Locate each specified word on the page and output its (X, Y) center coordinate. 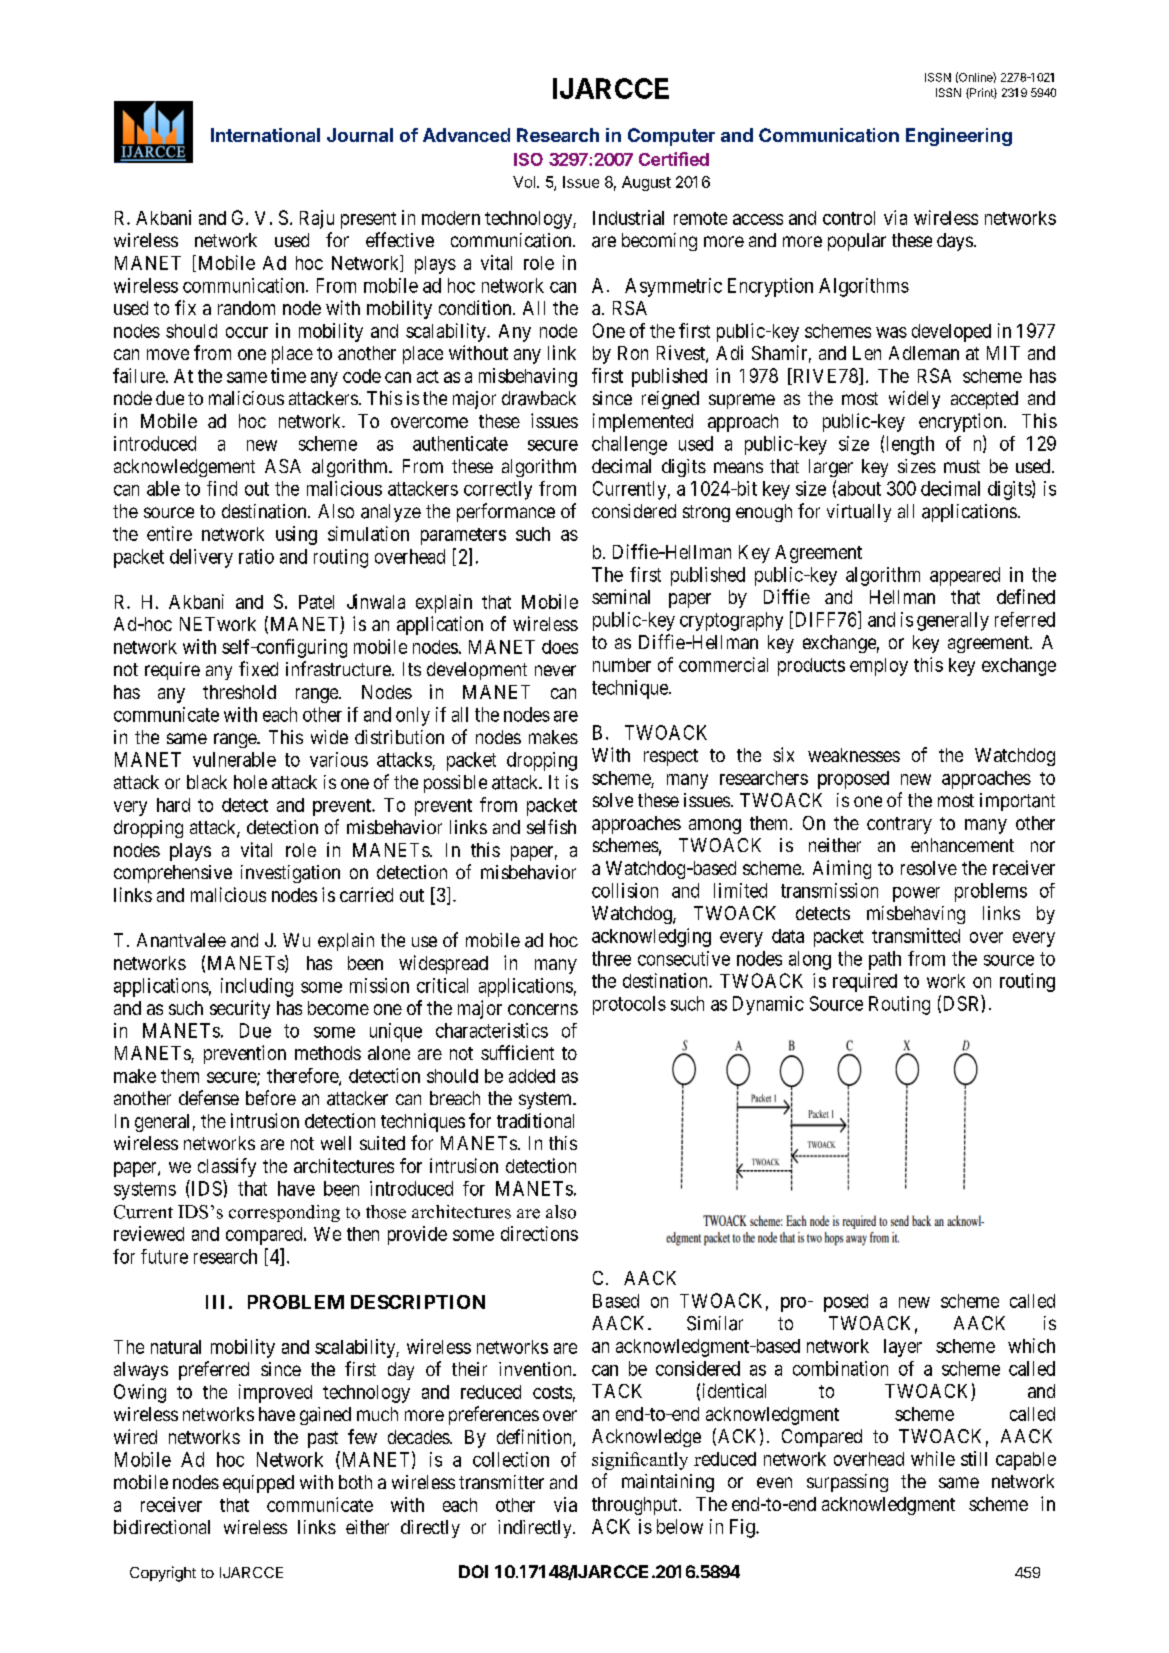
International (265, 135)
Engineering (959, 137)
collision (625, 890)
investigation (290, 874)
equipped (258, 1484)
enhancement (962, 845)
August (646, 183)
